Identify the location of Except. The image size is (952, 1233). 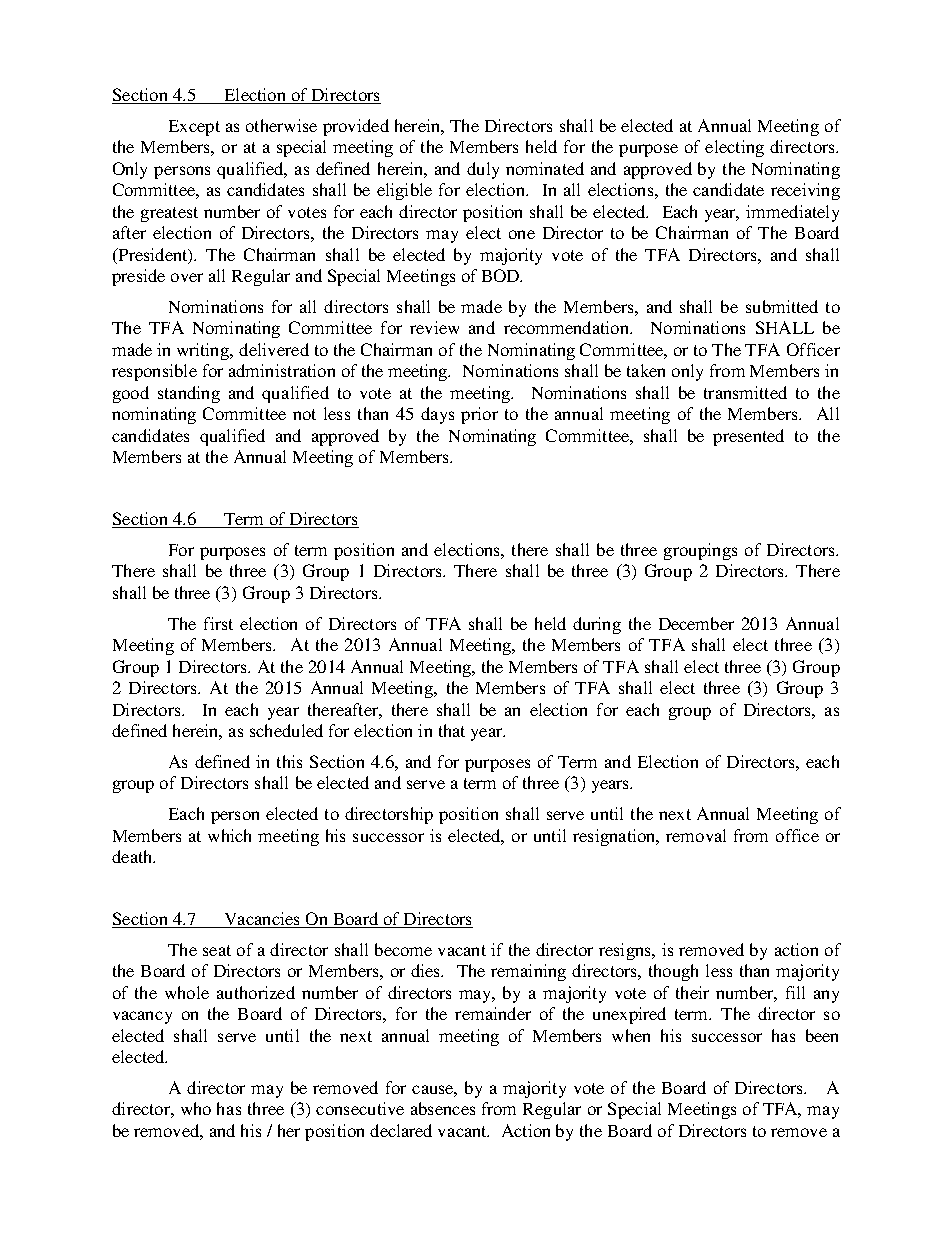
(194, 128).
